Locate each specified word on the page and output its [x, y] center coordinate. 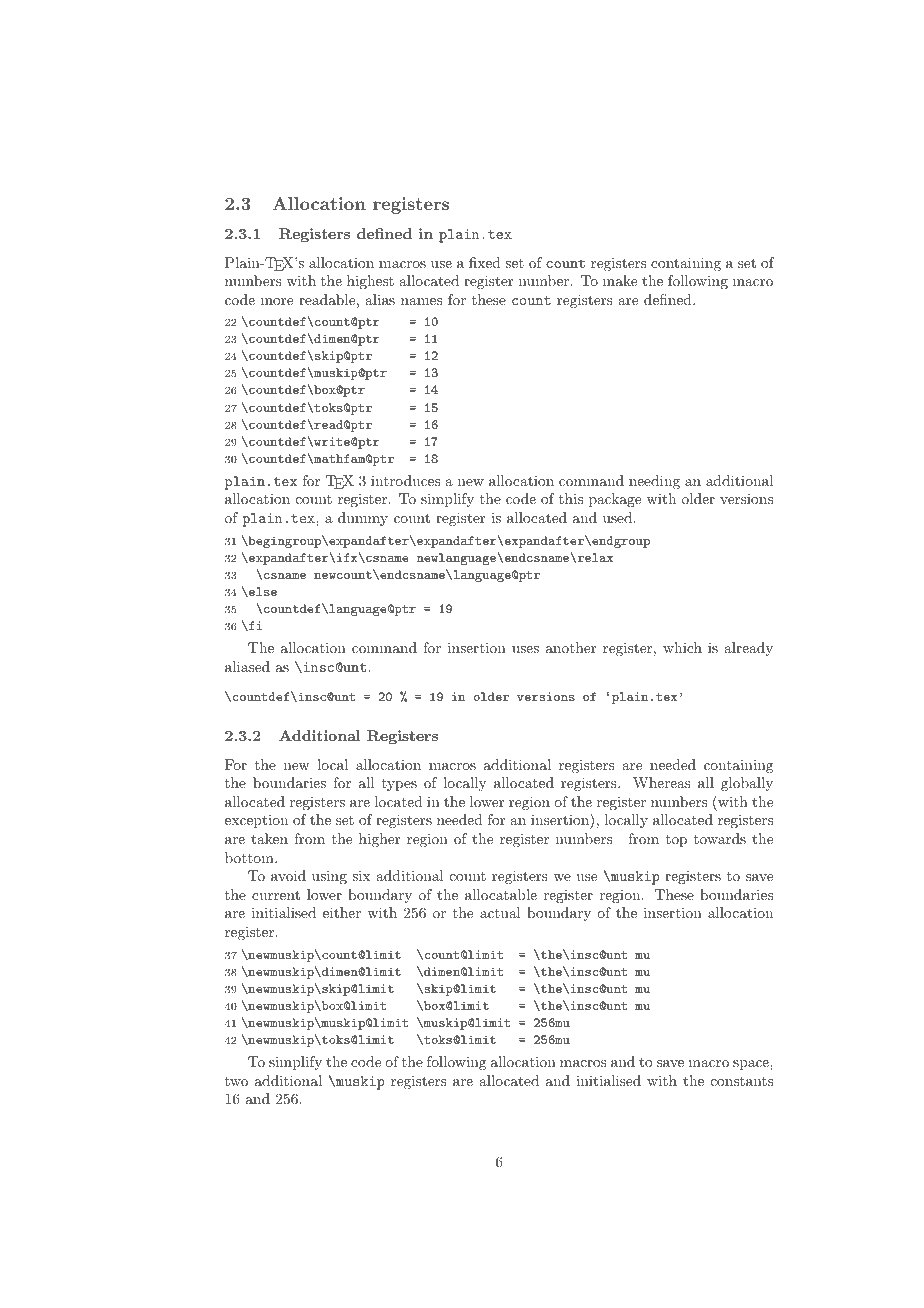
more [277, 301]
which [682, 647]
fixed [485, 262]
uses [525, 649]
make [620, 280]
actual [500, 912]
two [236, 1081]
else [262, 592]
